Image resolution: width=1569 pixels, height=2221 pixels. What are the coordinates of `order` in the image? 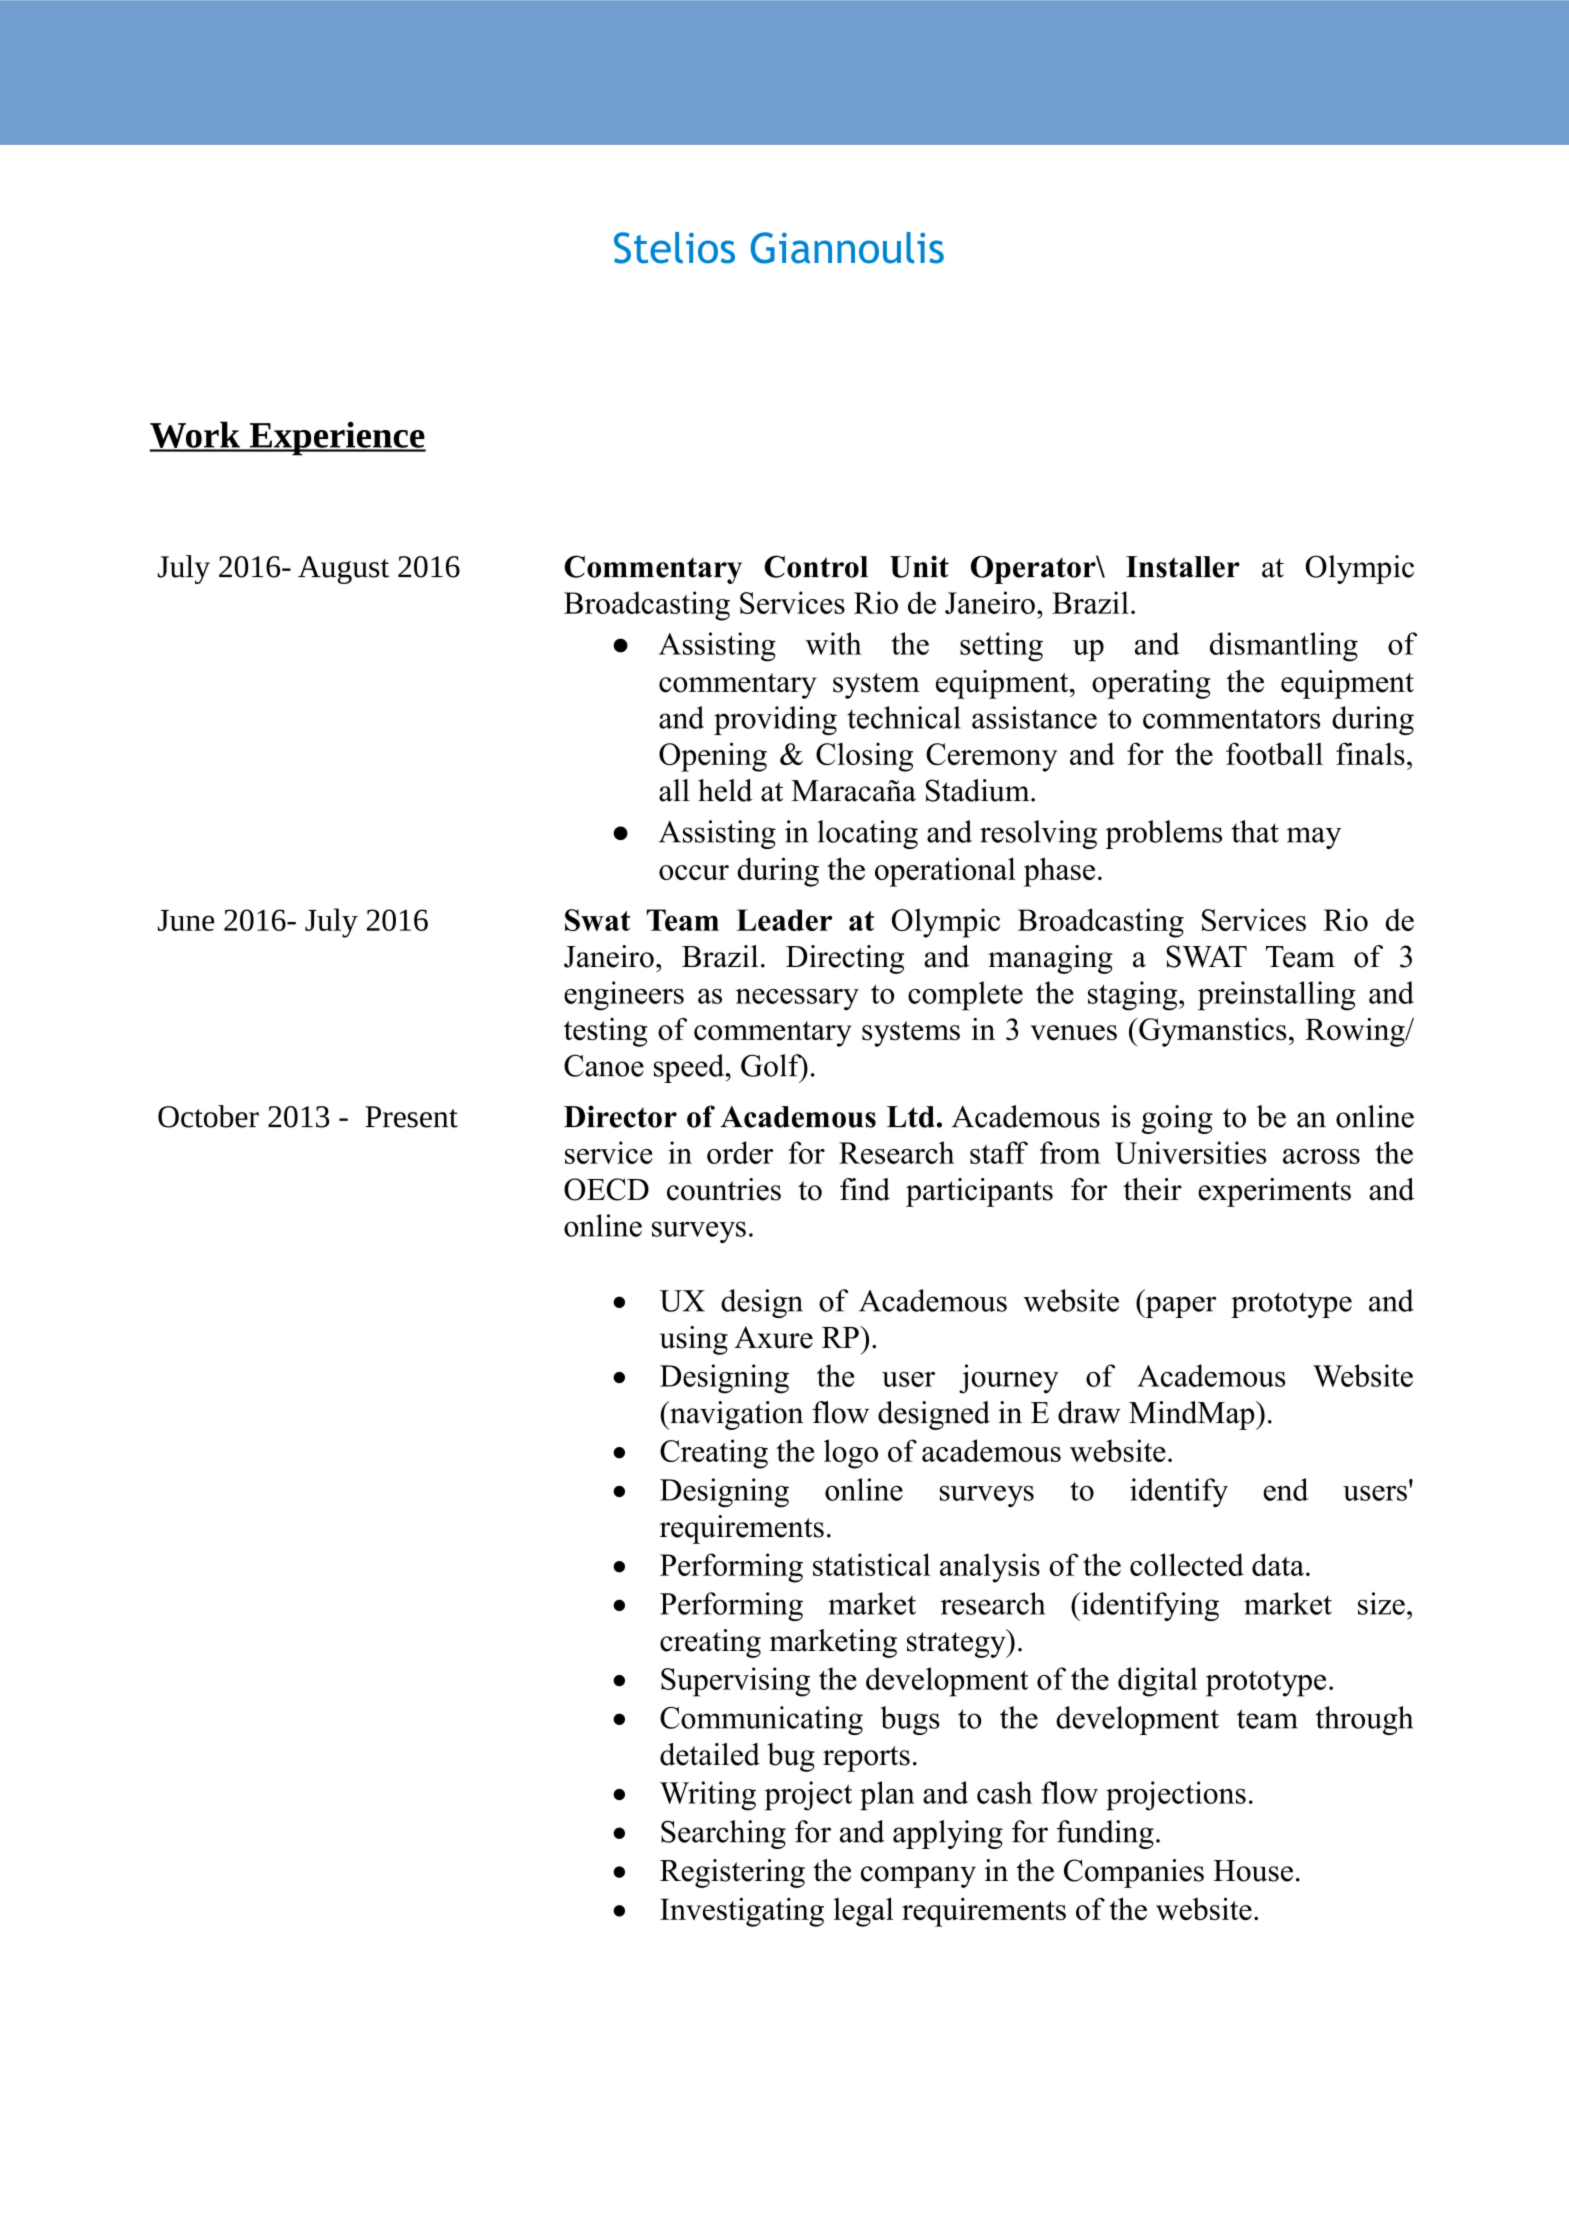 It's located at (740, 1152).
